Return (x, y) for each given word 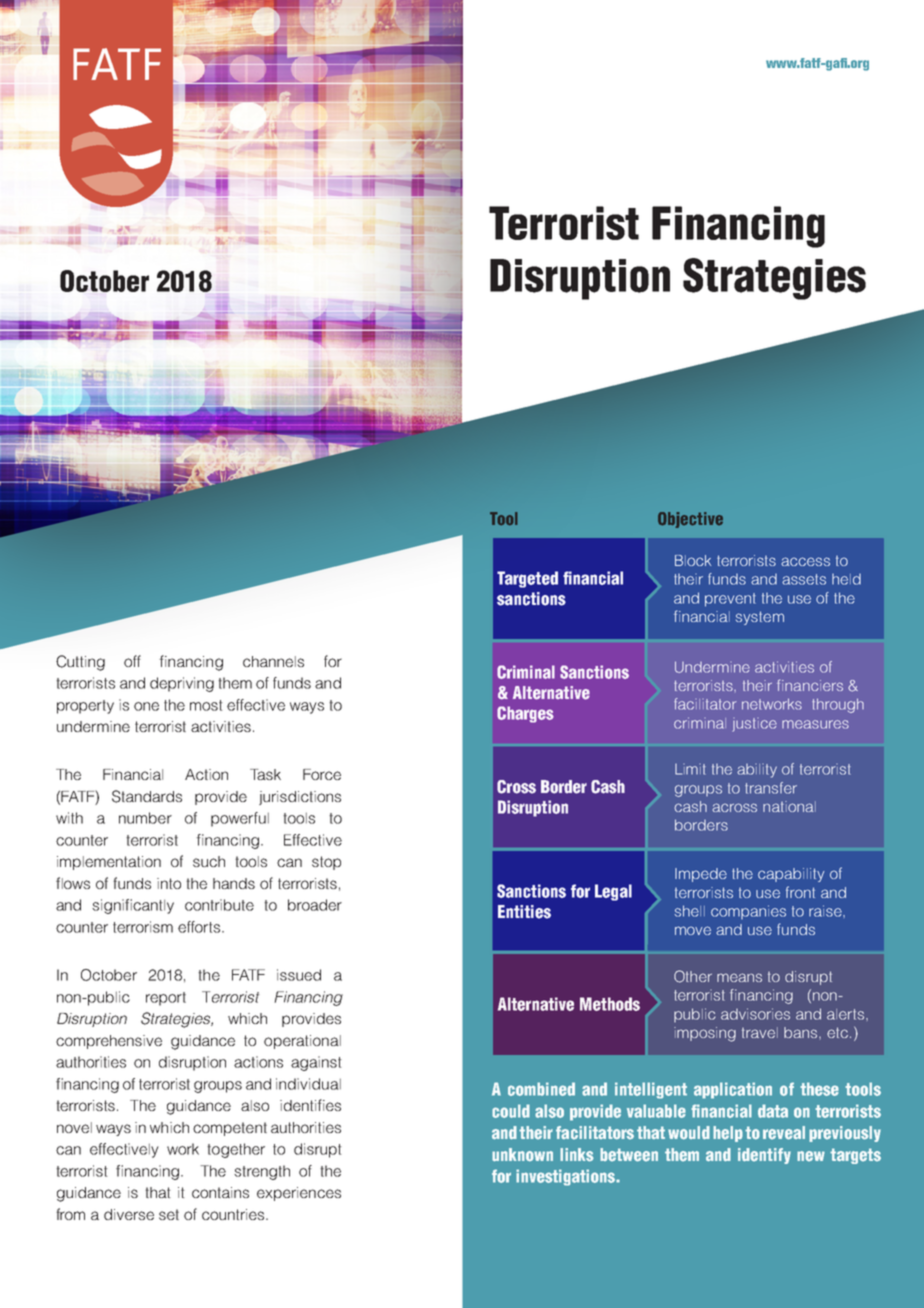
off (132, 661)
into (169, 883)
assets (804, 579)
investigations (566, 1177)
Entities (524, 912)
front (800, 892)
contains (220, 1192)
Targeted (527, 579)
